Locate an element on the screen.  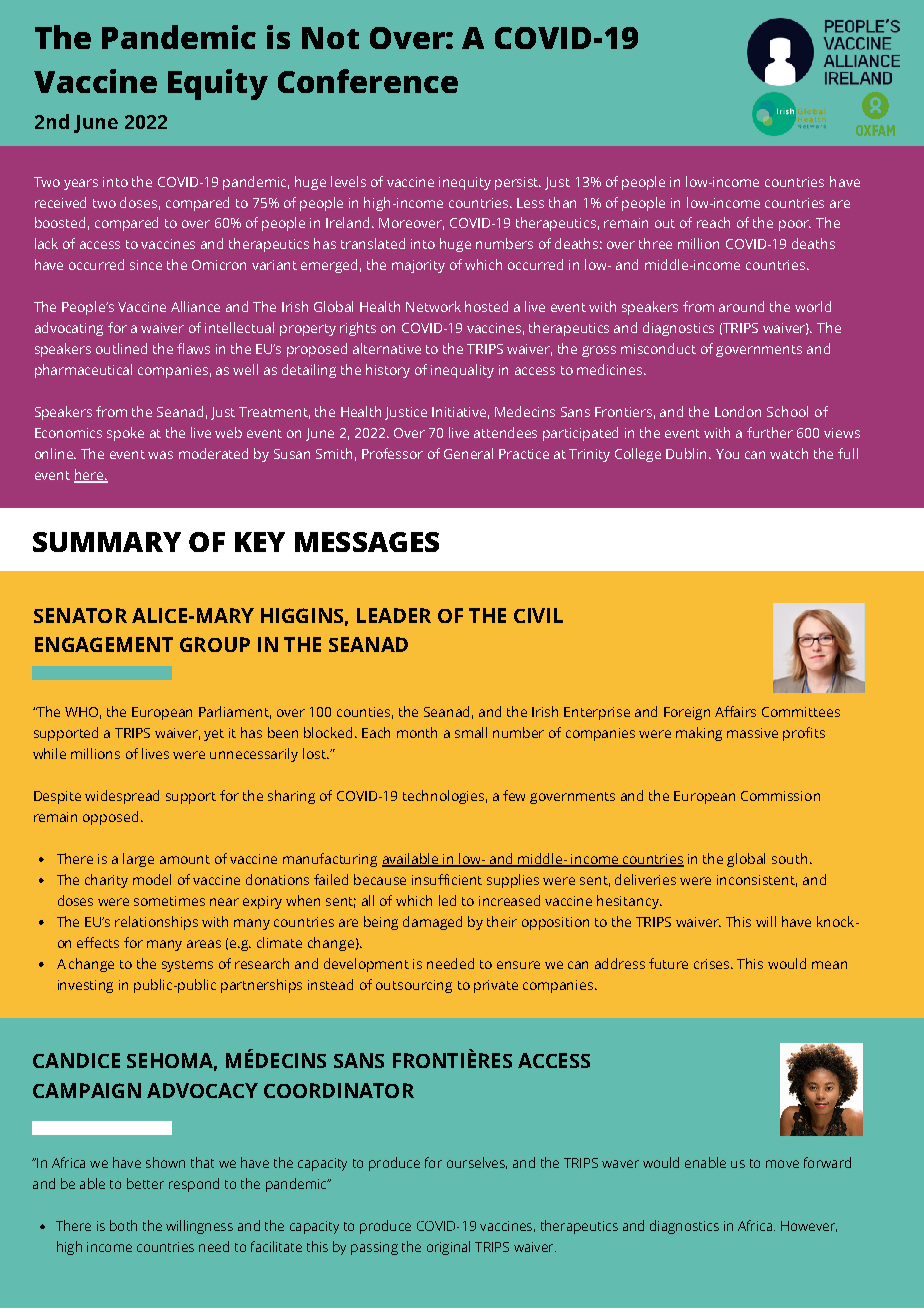
outlined is located at coordinates (121, 348).
